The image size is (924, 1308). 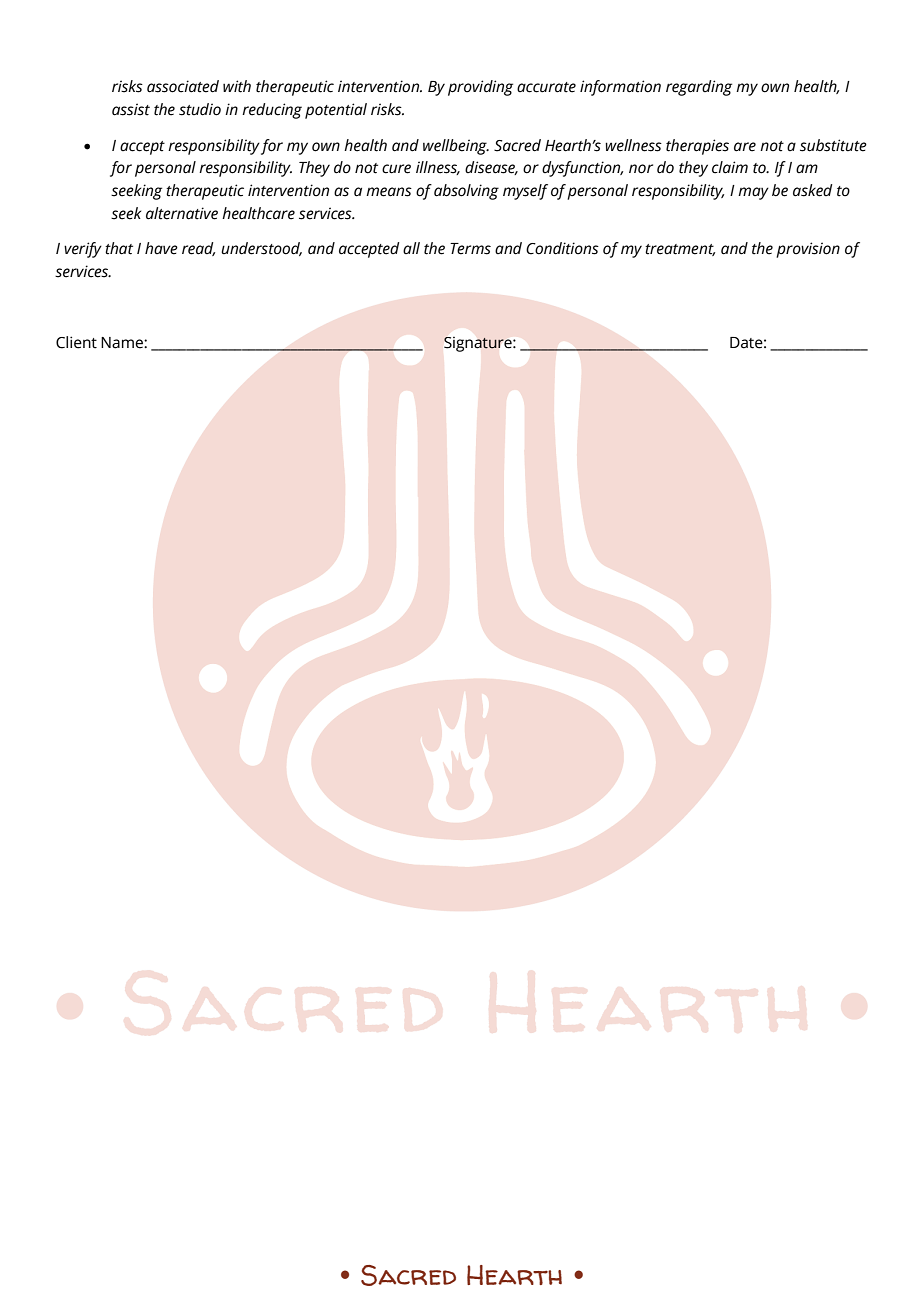 I want to click on Client, so click(x=76, y=342).
